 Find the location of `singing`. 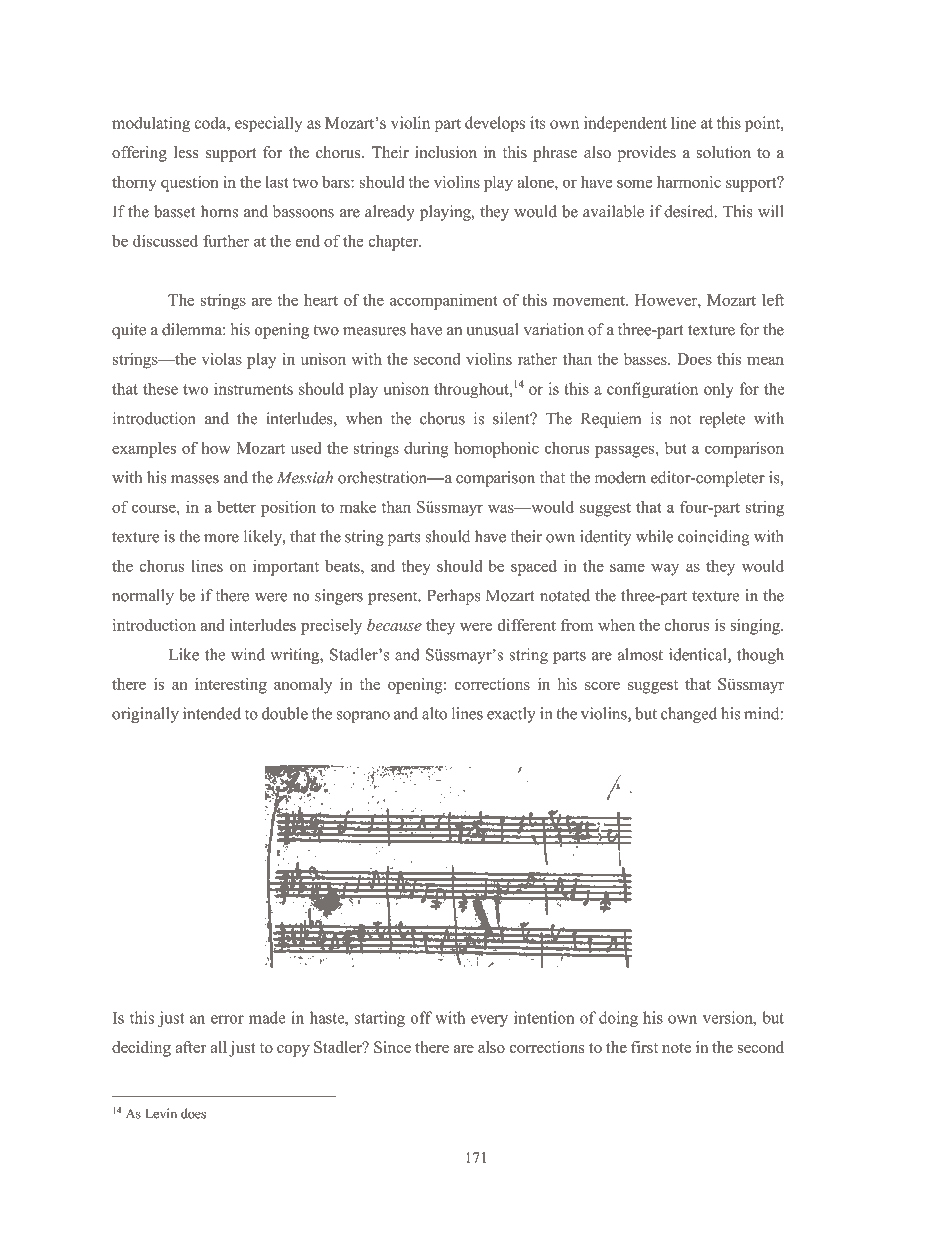

singing is located at coordinates (756, 627).
